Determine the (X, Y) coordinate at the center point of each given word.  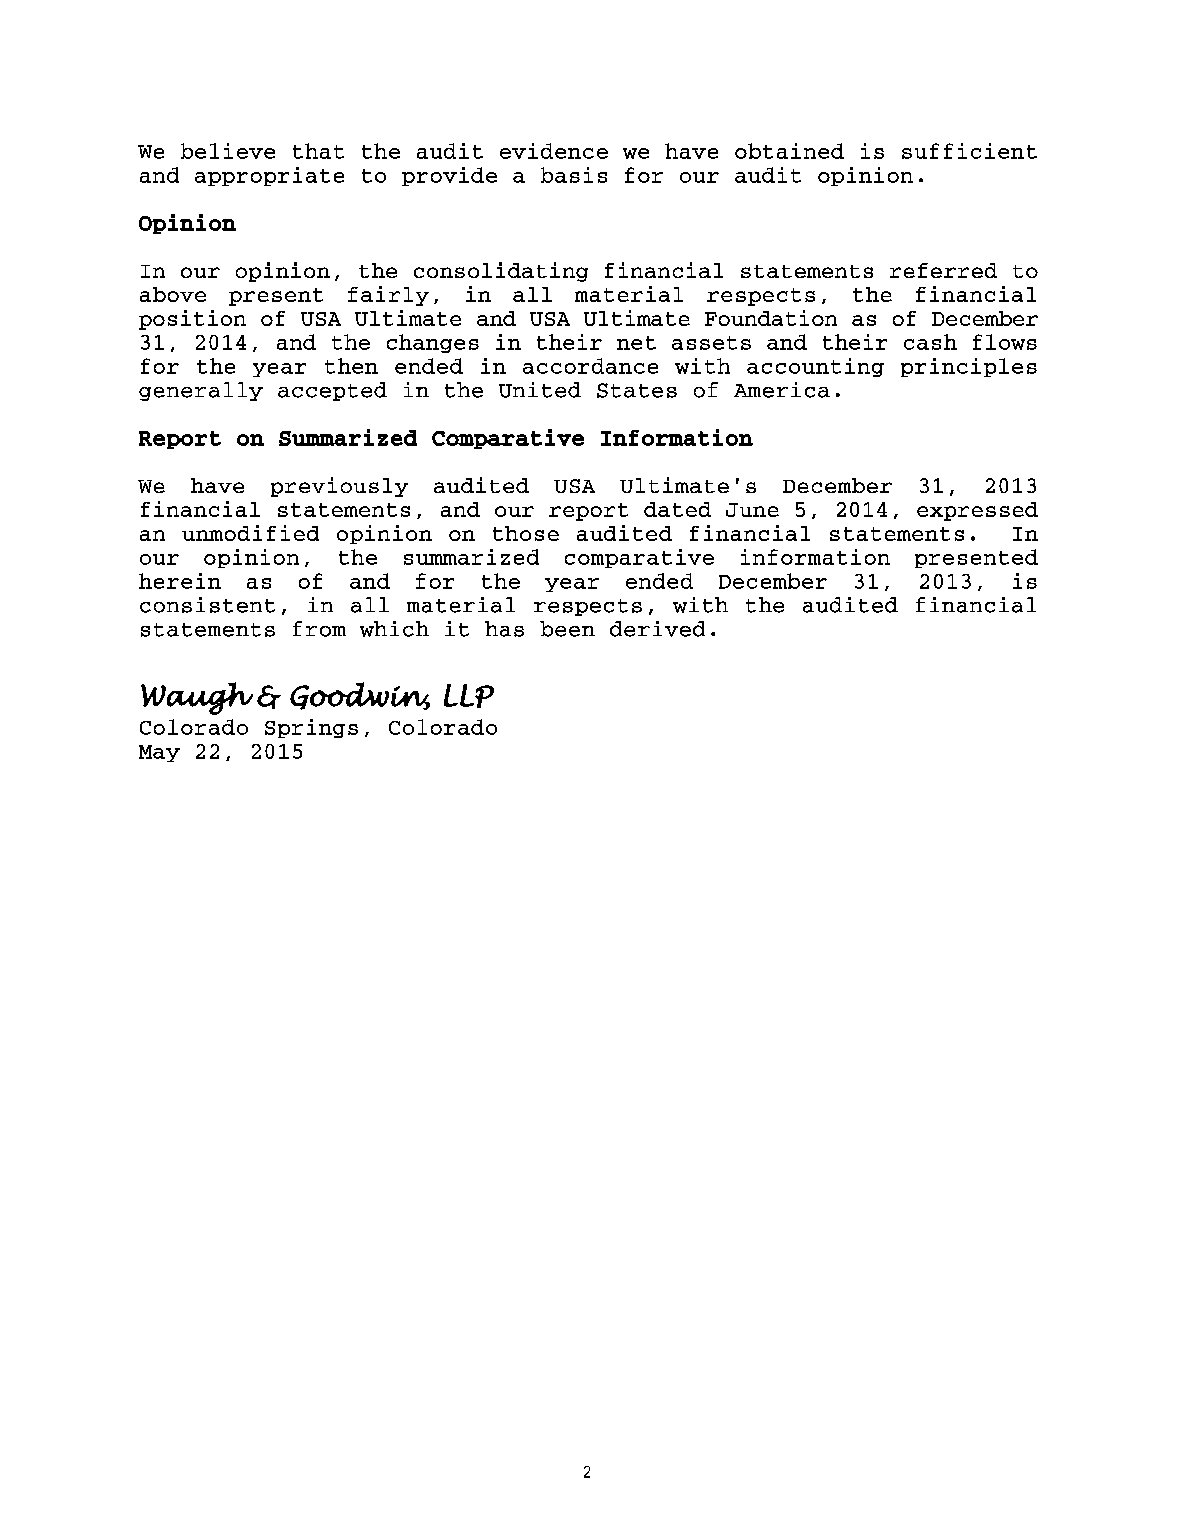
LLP (469, 696)
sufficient (969, 151)
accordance (590, 366)
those (526, 533)
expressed (977, 511)
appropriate (269, 176)
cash (930, 342)
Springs (311, 728)
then (351, 366)
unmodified (250, 533)
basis (574, 175)
